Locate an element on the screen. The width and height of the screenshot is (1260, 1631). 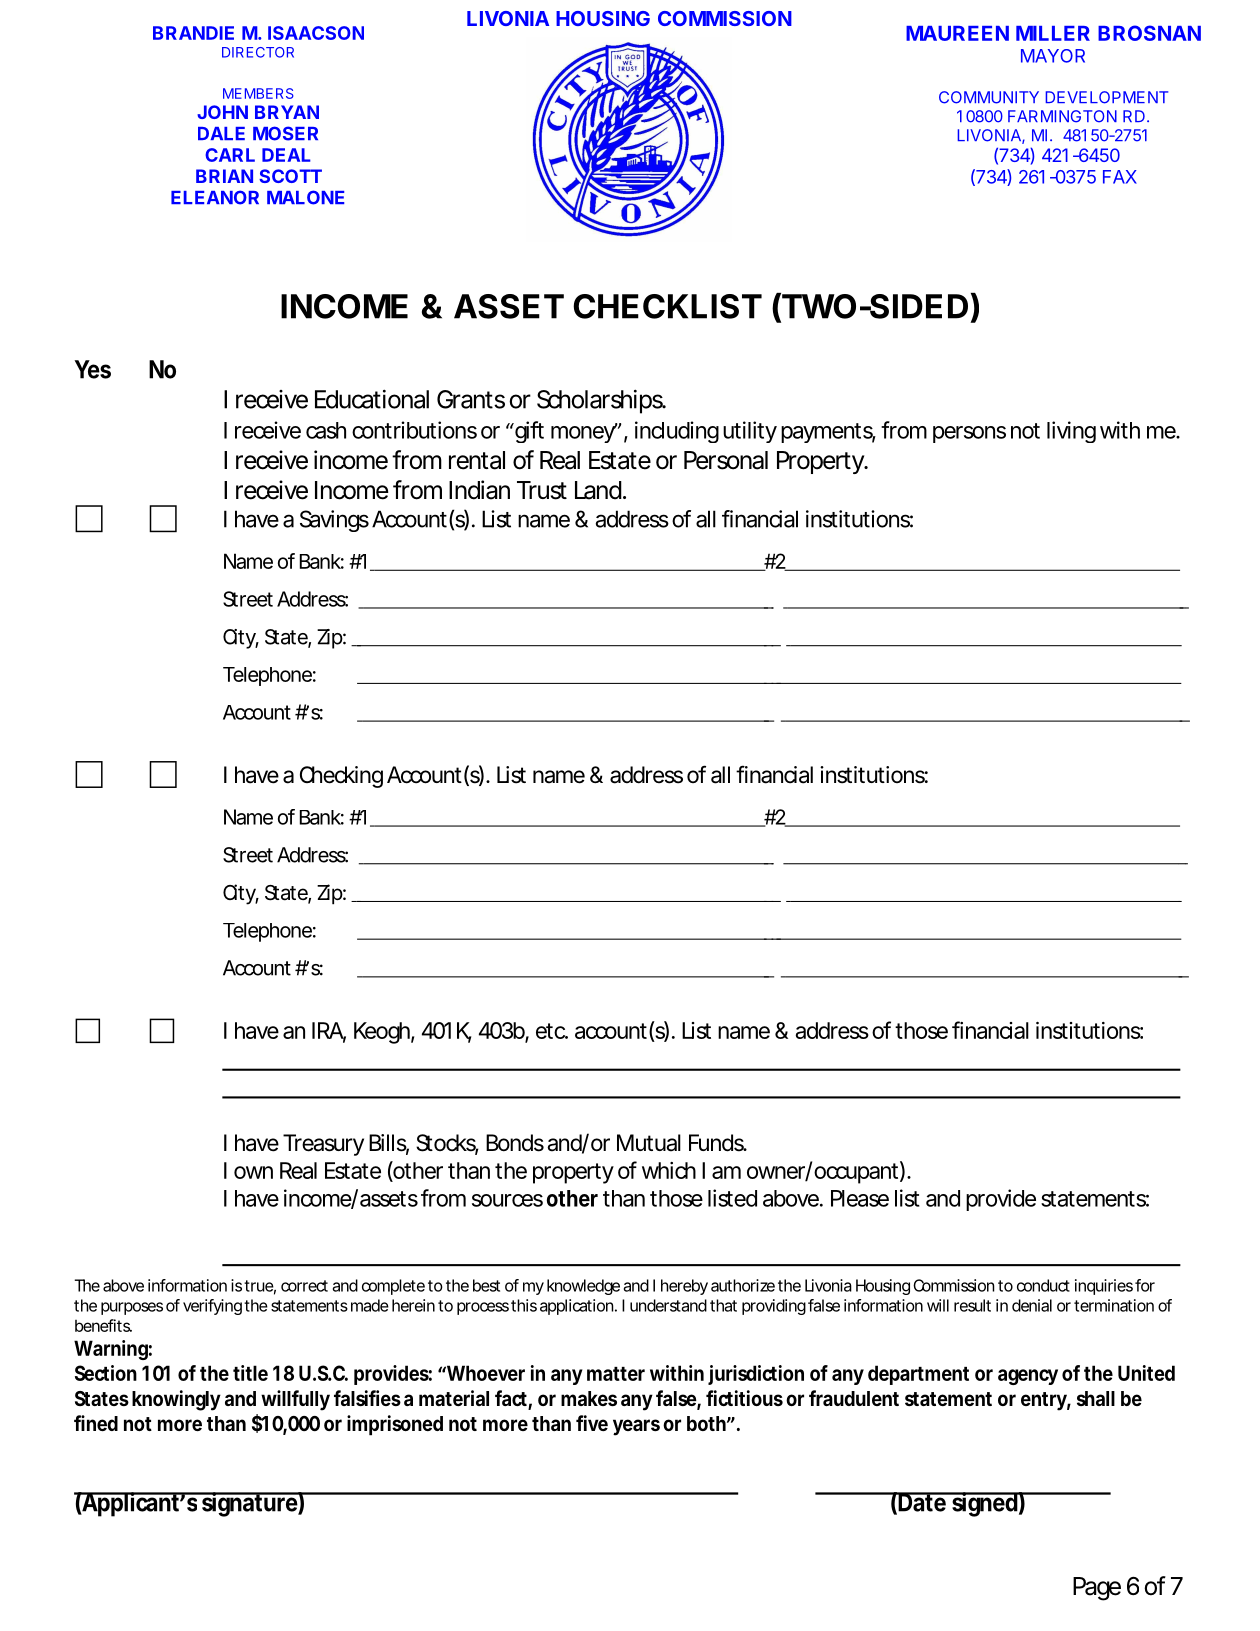
Trust is located at coordinates (542, 490).
